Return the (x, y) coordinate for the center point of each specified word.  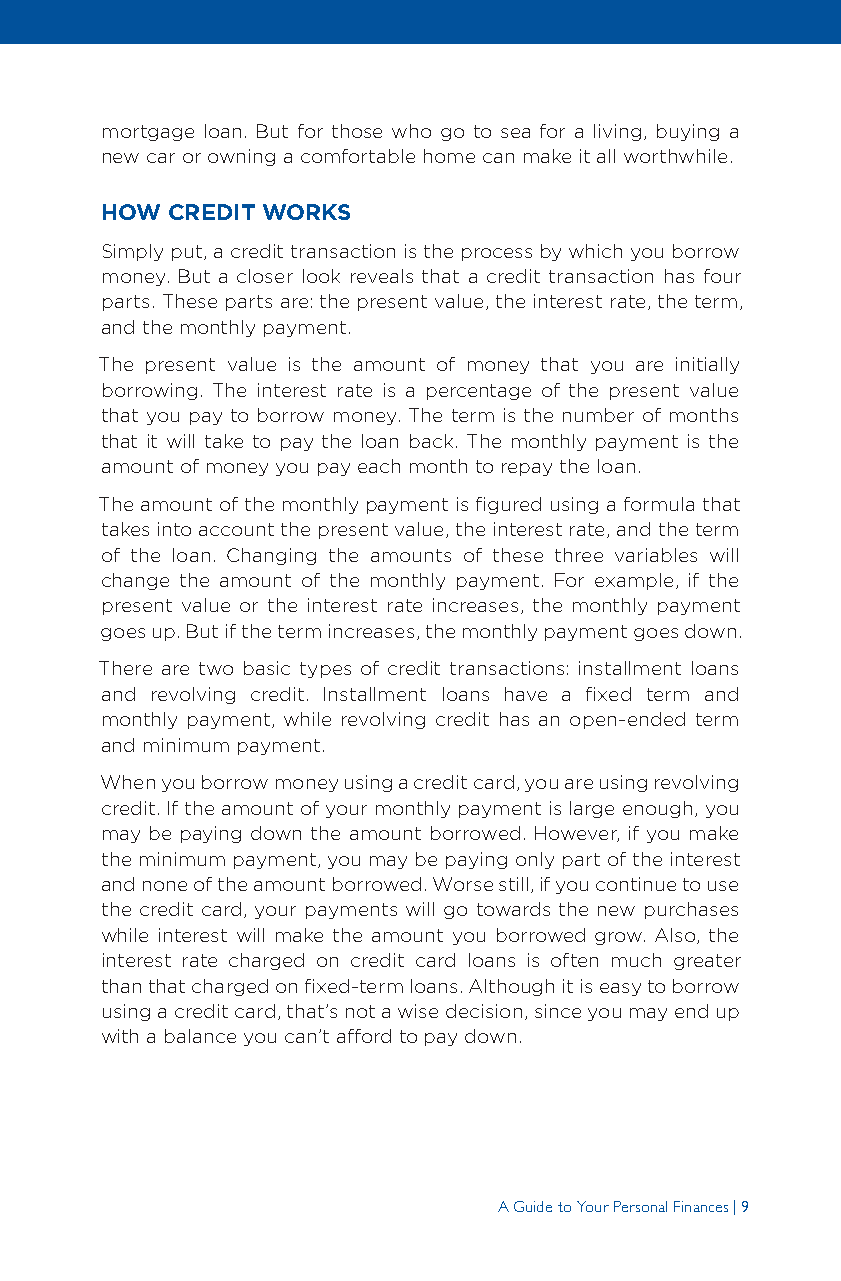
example (634, 581)
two (216, 668)
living (617, 132)
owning (241, 157)
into (174, 529)
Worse (463, 884)
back (431, 441)
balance (200, 1036)
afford (364, 1036)
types (325, 670)
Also (676, 936)
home (449, 156)
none (165, 886)
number (598, 415)
